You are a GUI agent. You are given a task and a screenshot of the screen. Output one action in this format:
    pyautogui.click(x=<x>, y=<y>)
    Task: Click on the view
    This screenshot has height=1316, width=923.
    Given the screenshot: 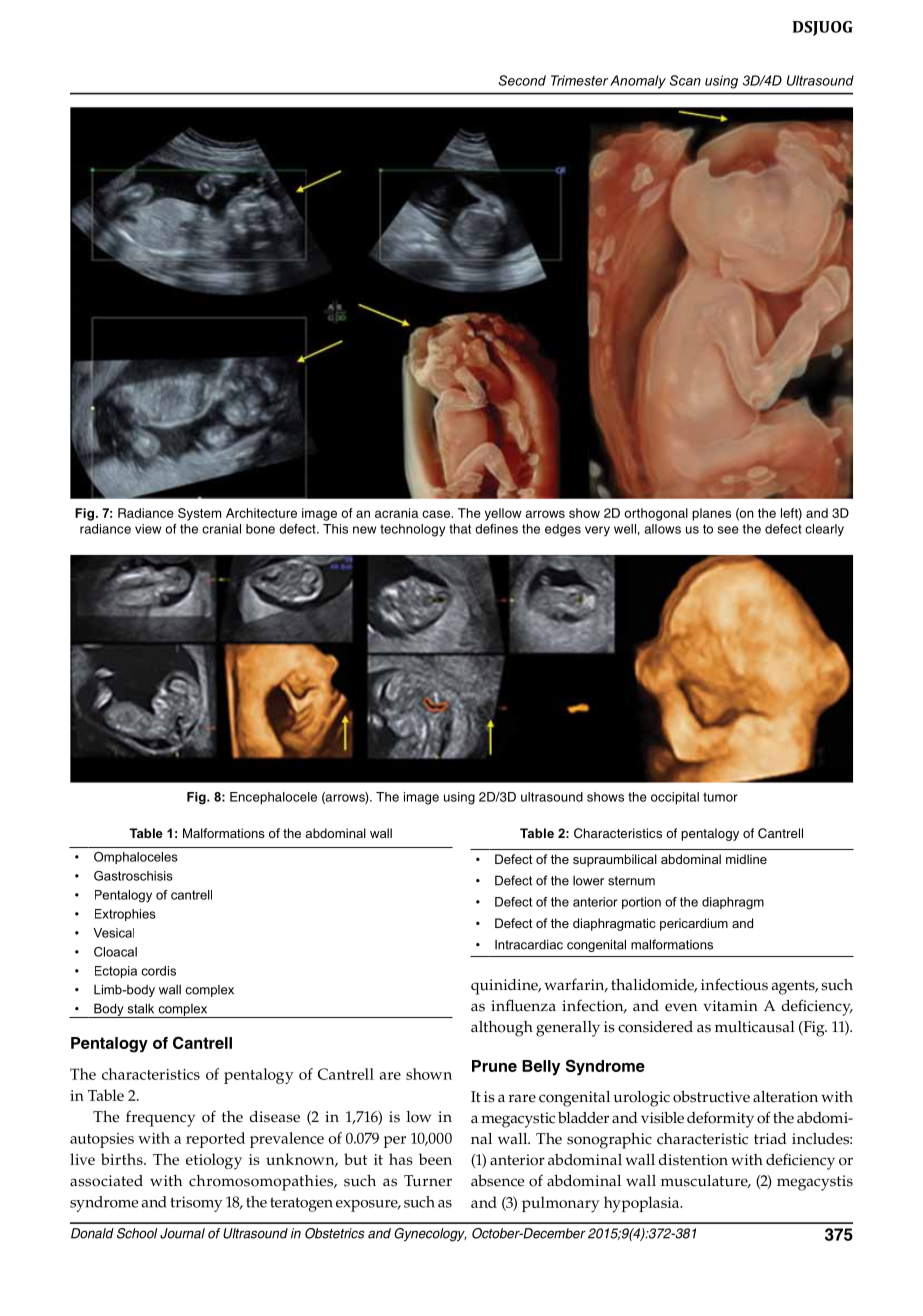 What is the action you would take?
    pyautogui.click(x=148, y=529)
